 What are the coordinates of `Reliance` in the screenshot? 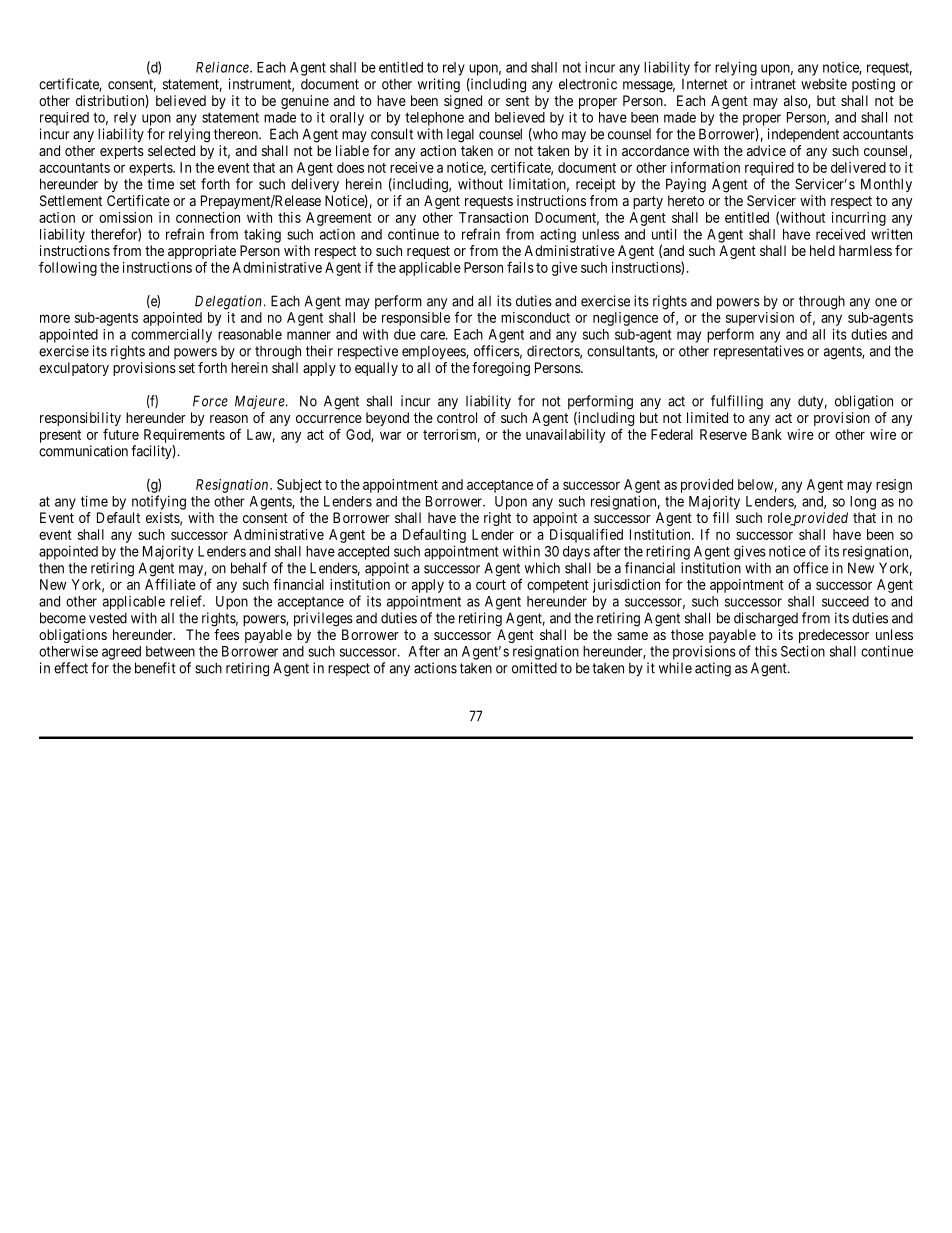 It's located at (223, 67).
